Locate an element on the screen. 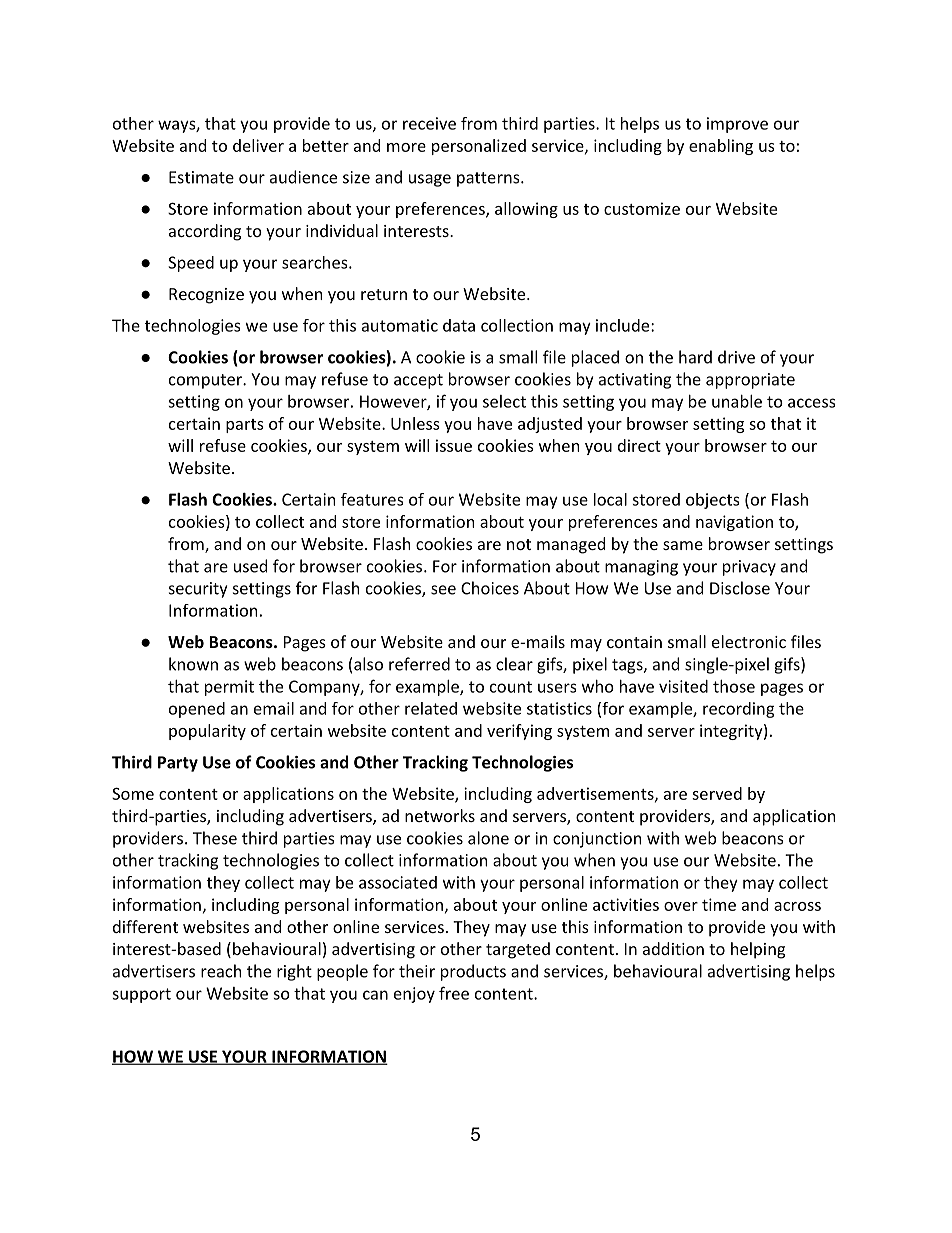 The height and width of the screenshot is (1233, 952). objects is located at coordinates (713, 501).
